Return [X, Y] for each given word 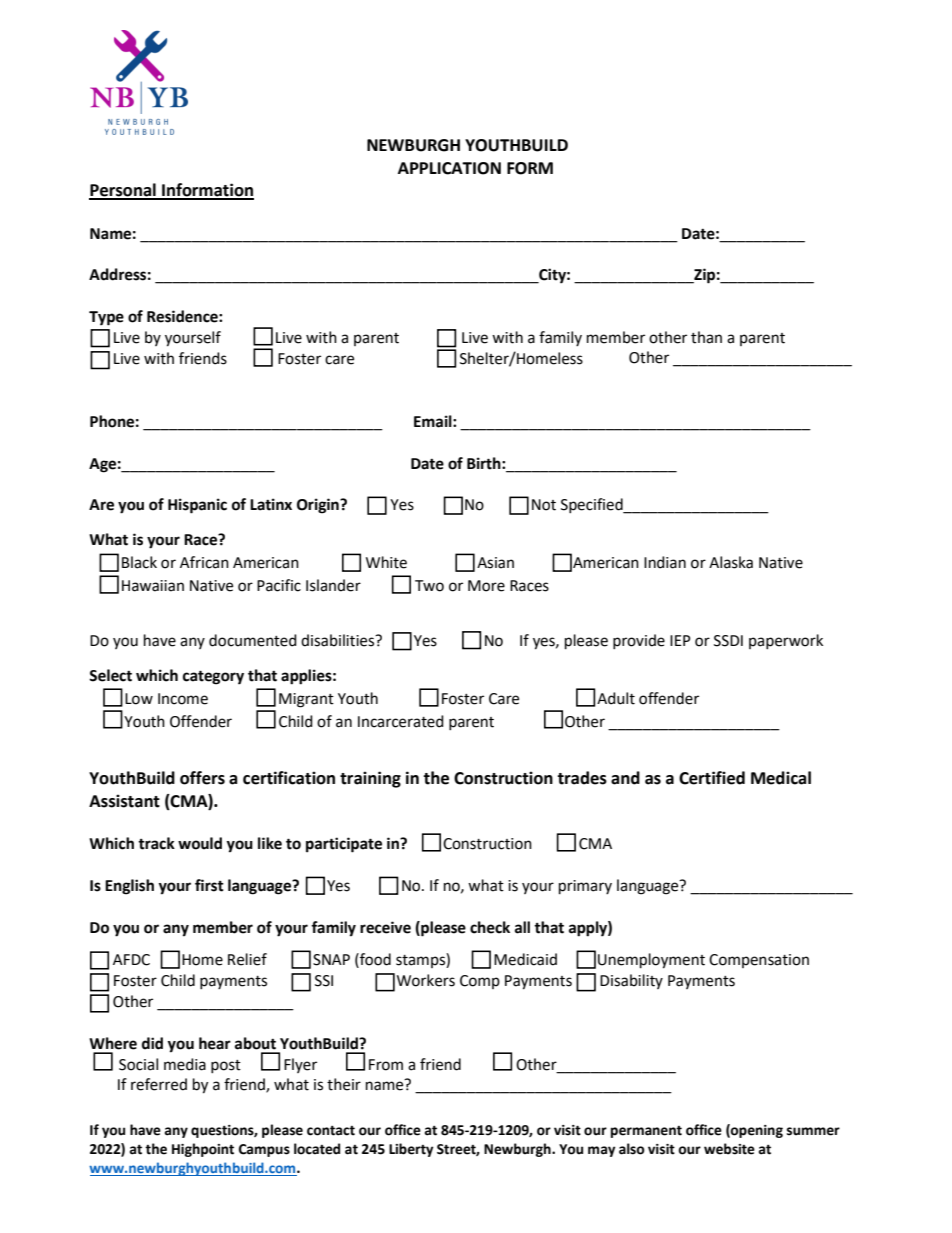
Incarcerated [401, 721]
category [213, 677]
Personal [123, 191]
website [729, 1149]
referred [159, 1084]
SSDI [728, 641]
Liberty [411, 1150]
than [706, 337]
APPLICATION [449, 168]
